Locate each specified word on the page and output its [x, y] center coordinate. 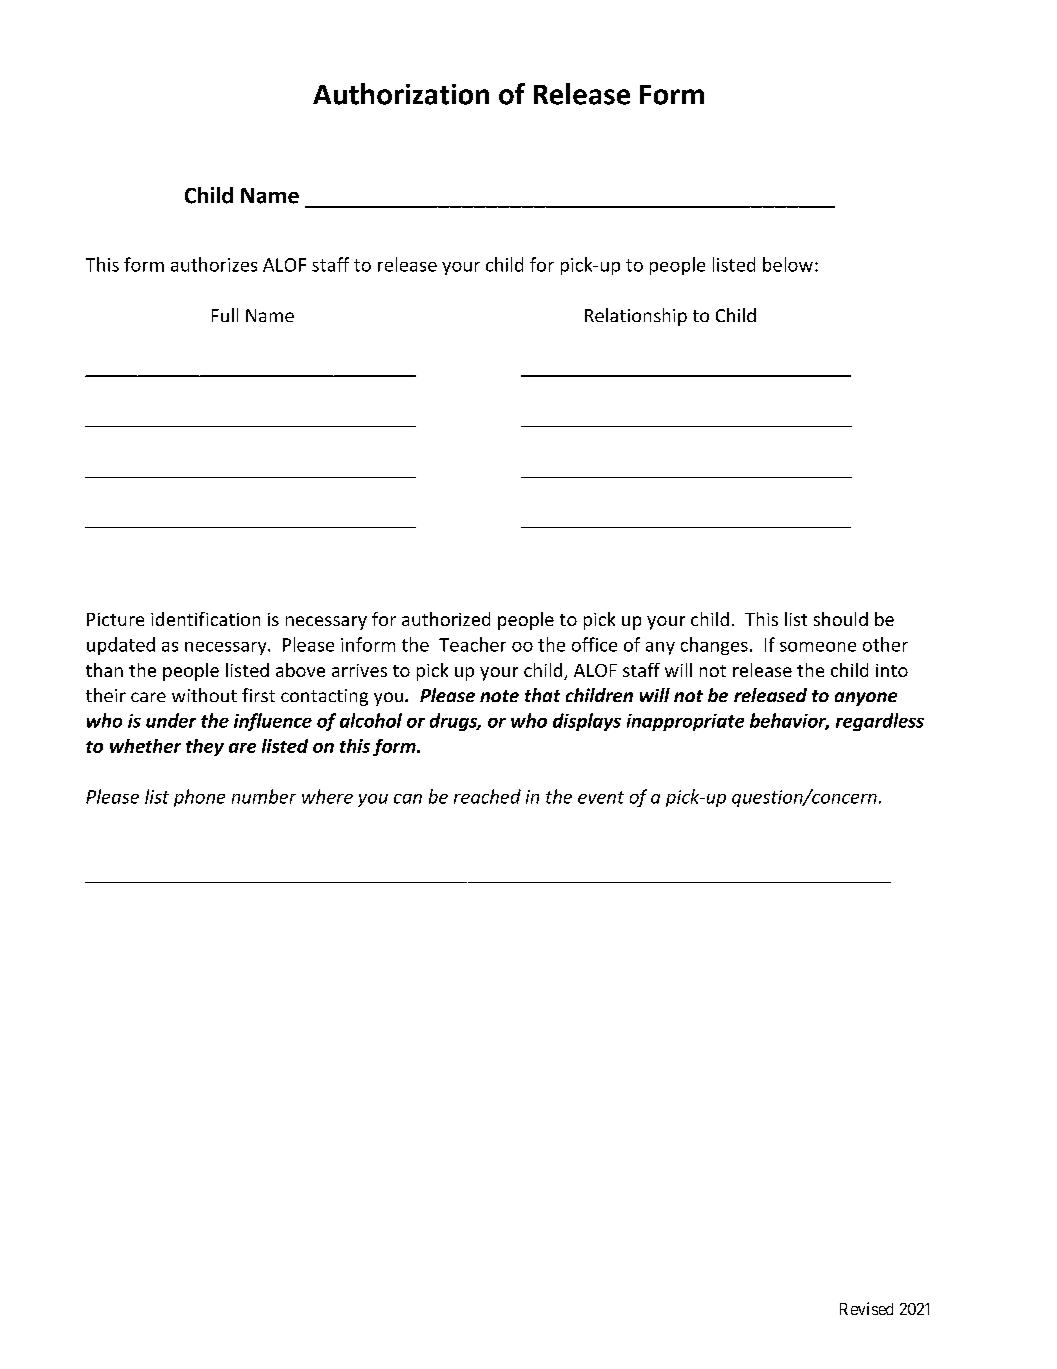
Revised [866, 1308]
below [788, 264]
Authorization [401, 94]
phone [199, 798]
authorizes [214, 264]
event [601, 797]
